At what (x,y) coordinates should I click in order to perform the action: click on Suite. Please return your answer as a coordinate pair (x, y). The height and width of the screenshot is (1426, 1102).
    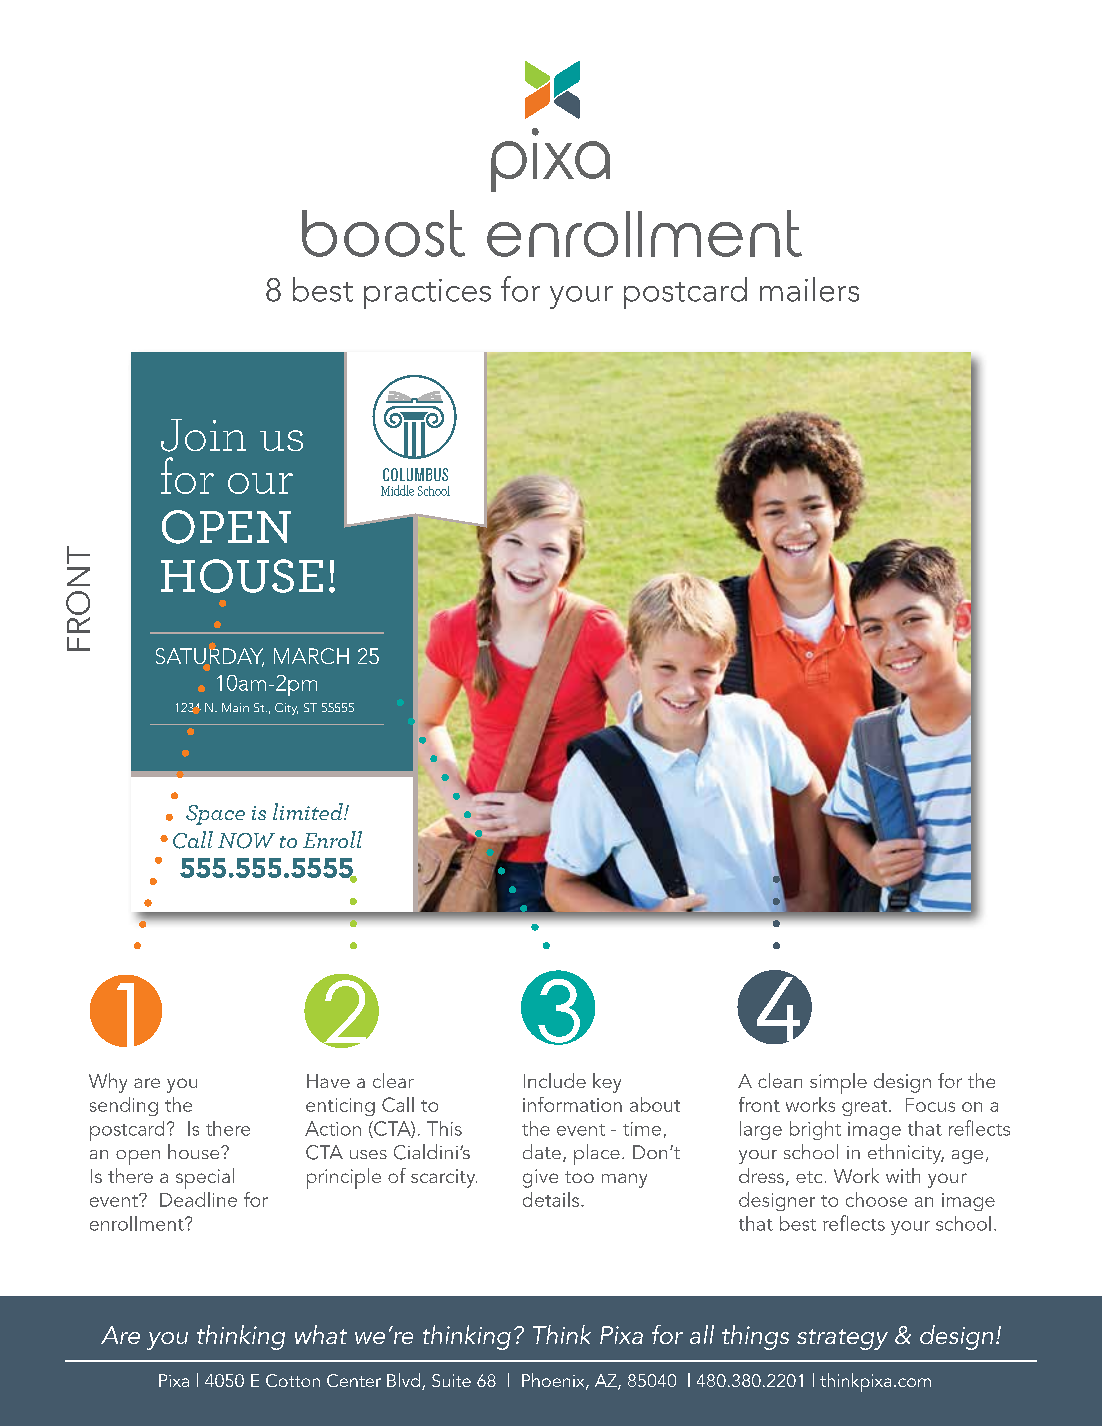
    Looking at the image, I should click on (451, 1380).
